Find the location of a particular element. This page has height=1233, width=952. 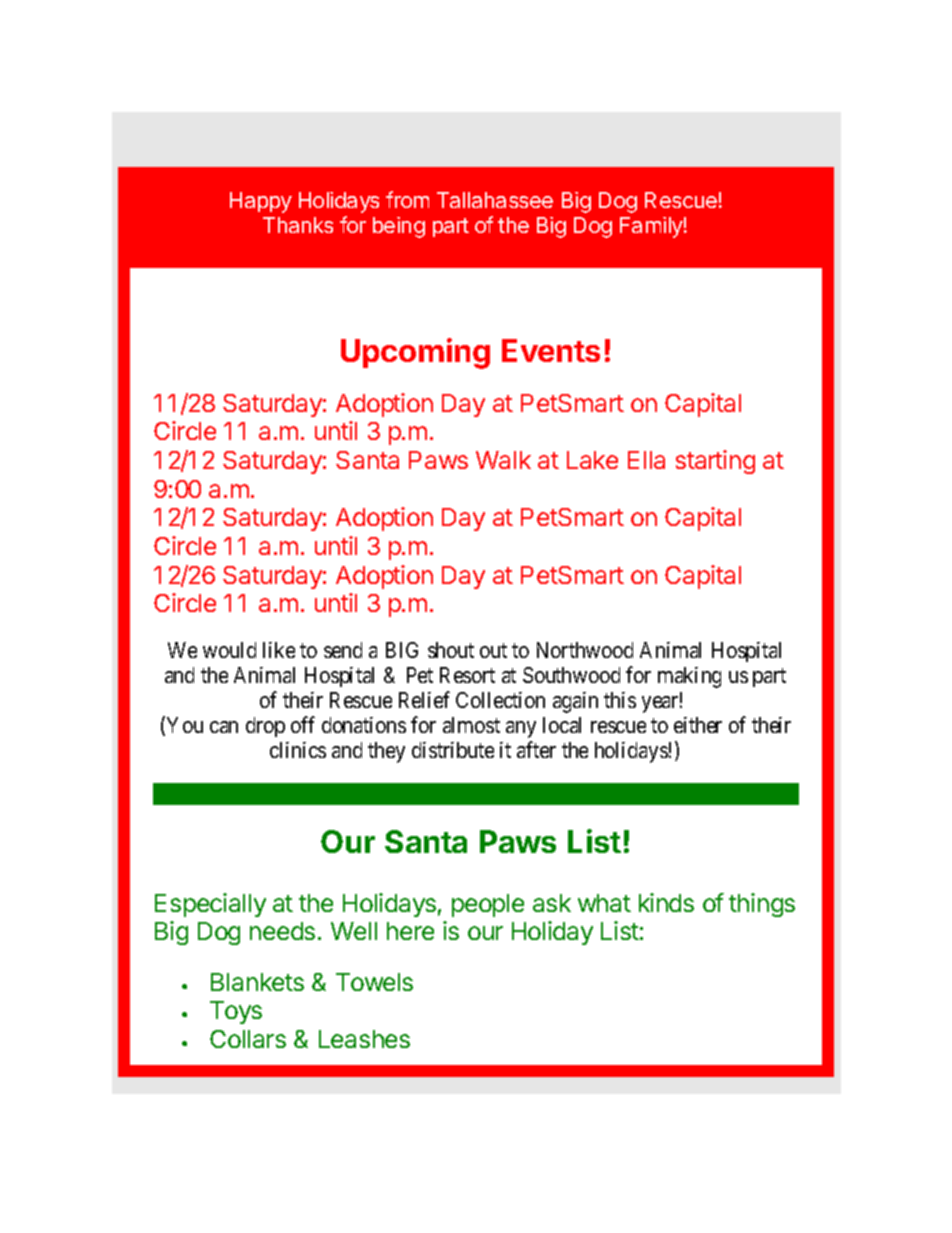

would is located at coordinates (229, 650).
